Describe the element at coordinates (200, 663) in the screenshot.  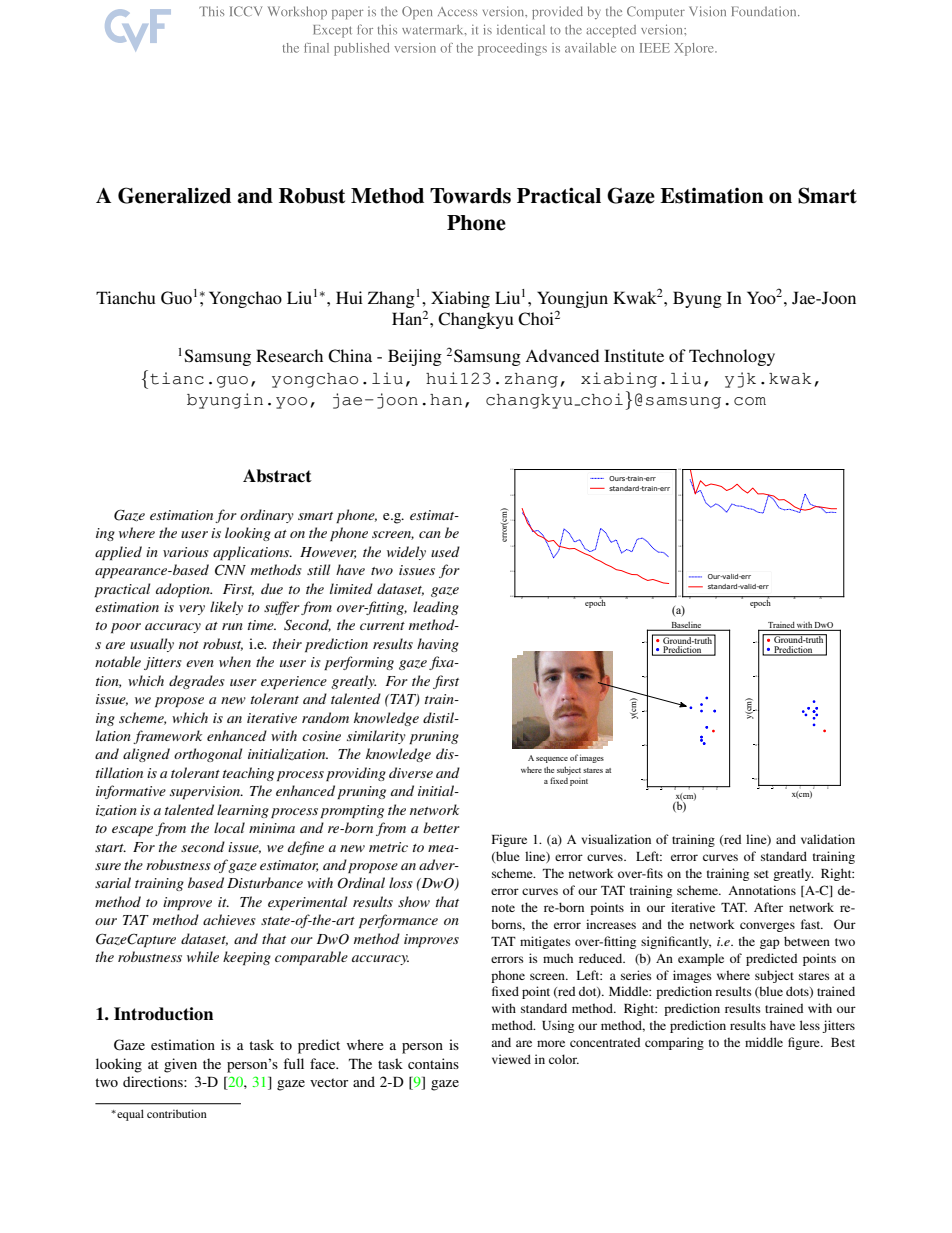
I see `even` at that location.
